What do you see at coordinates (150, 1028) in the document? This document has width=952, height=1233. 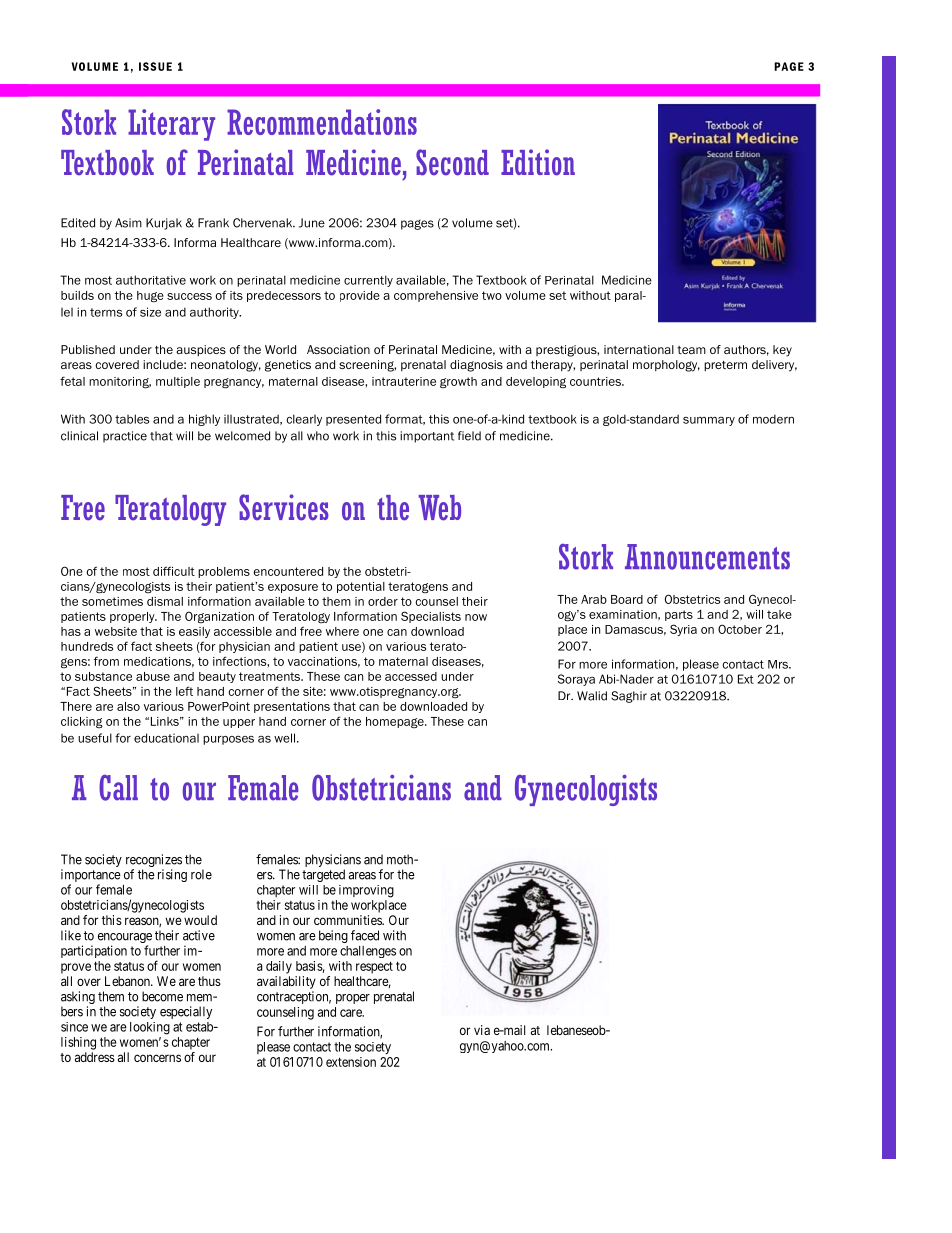 I see `looking` at bounding box center [150, 1028].
